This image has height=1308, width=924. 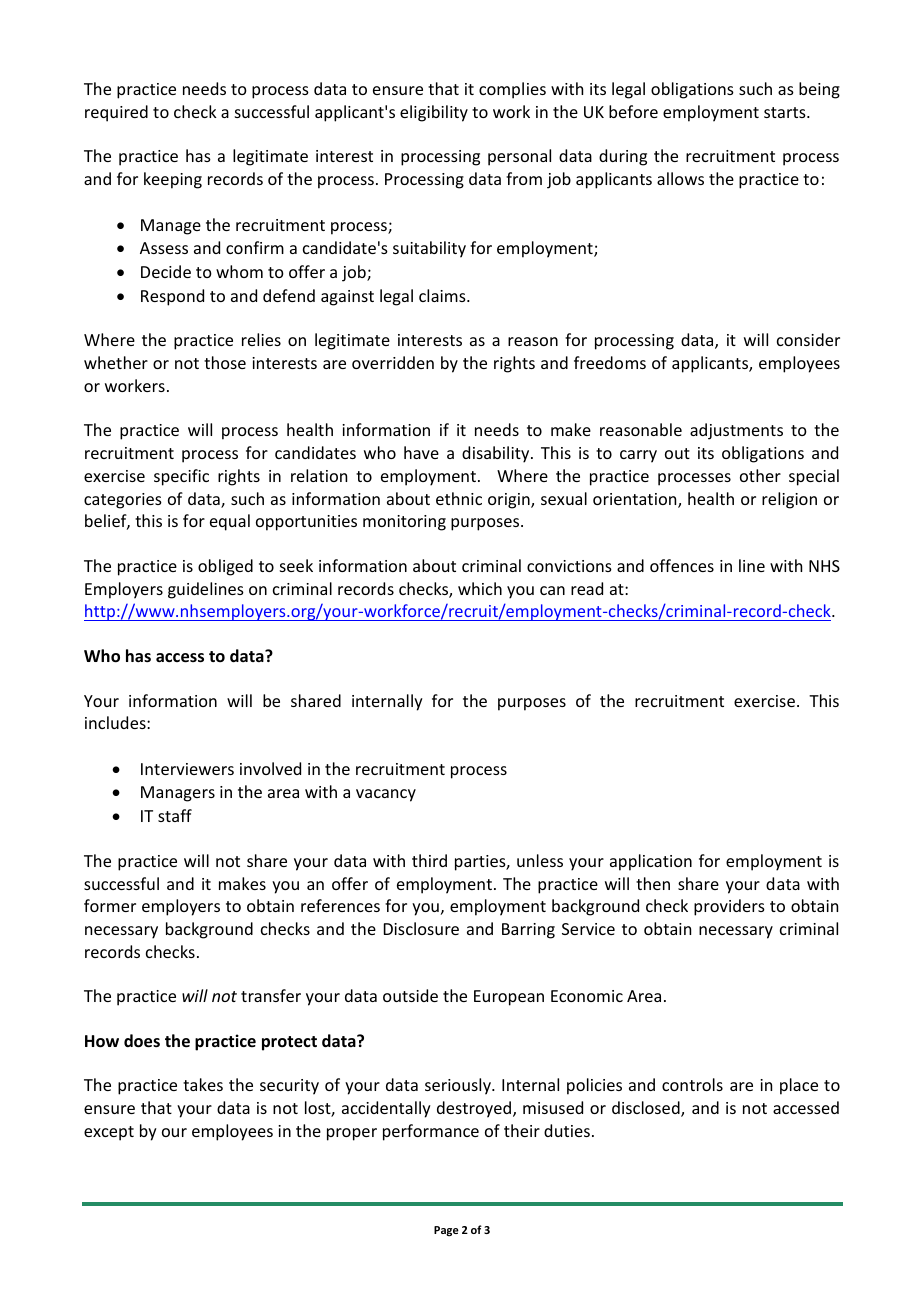 I want to click on except, so click(x=109, y=1133).
